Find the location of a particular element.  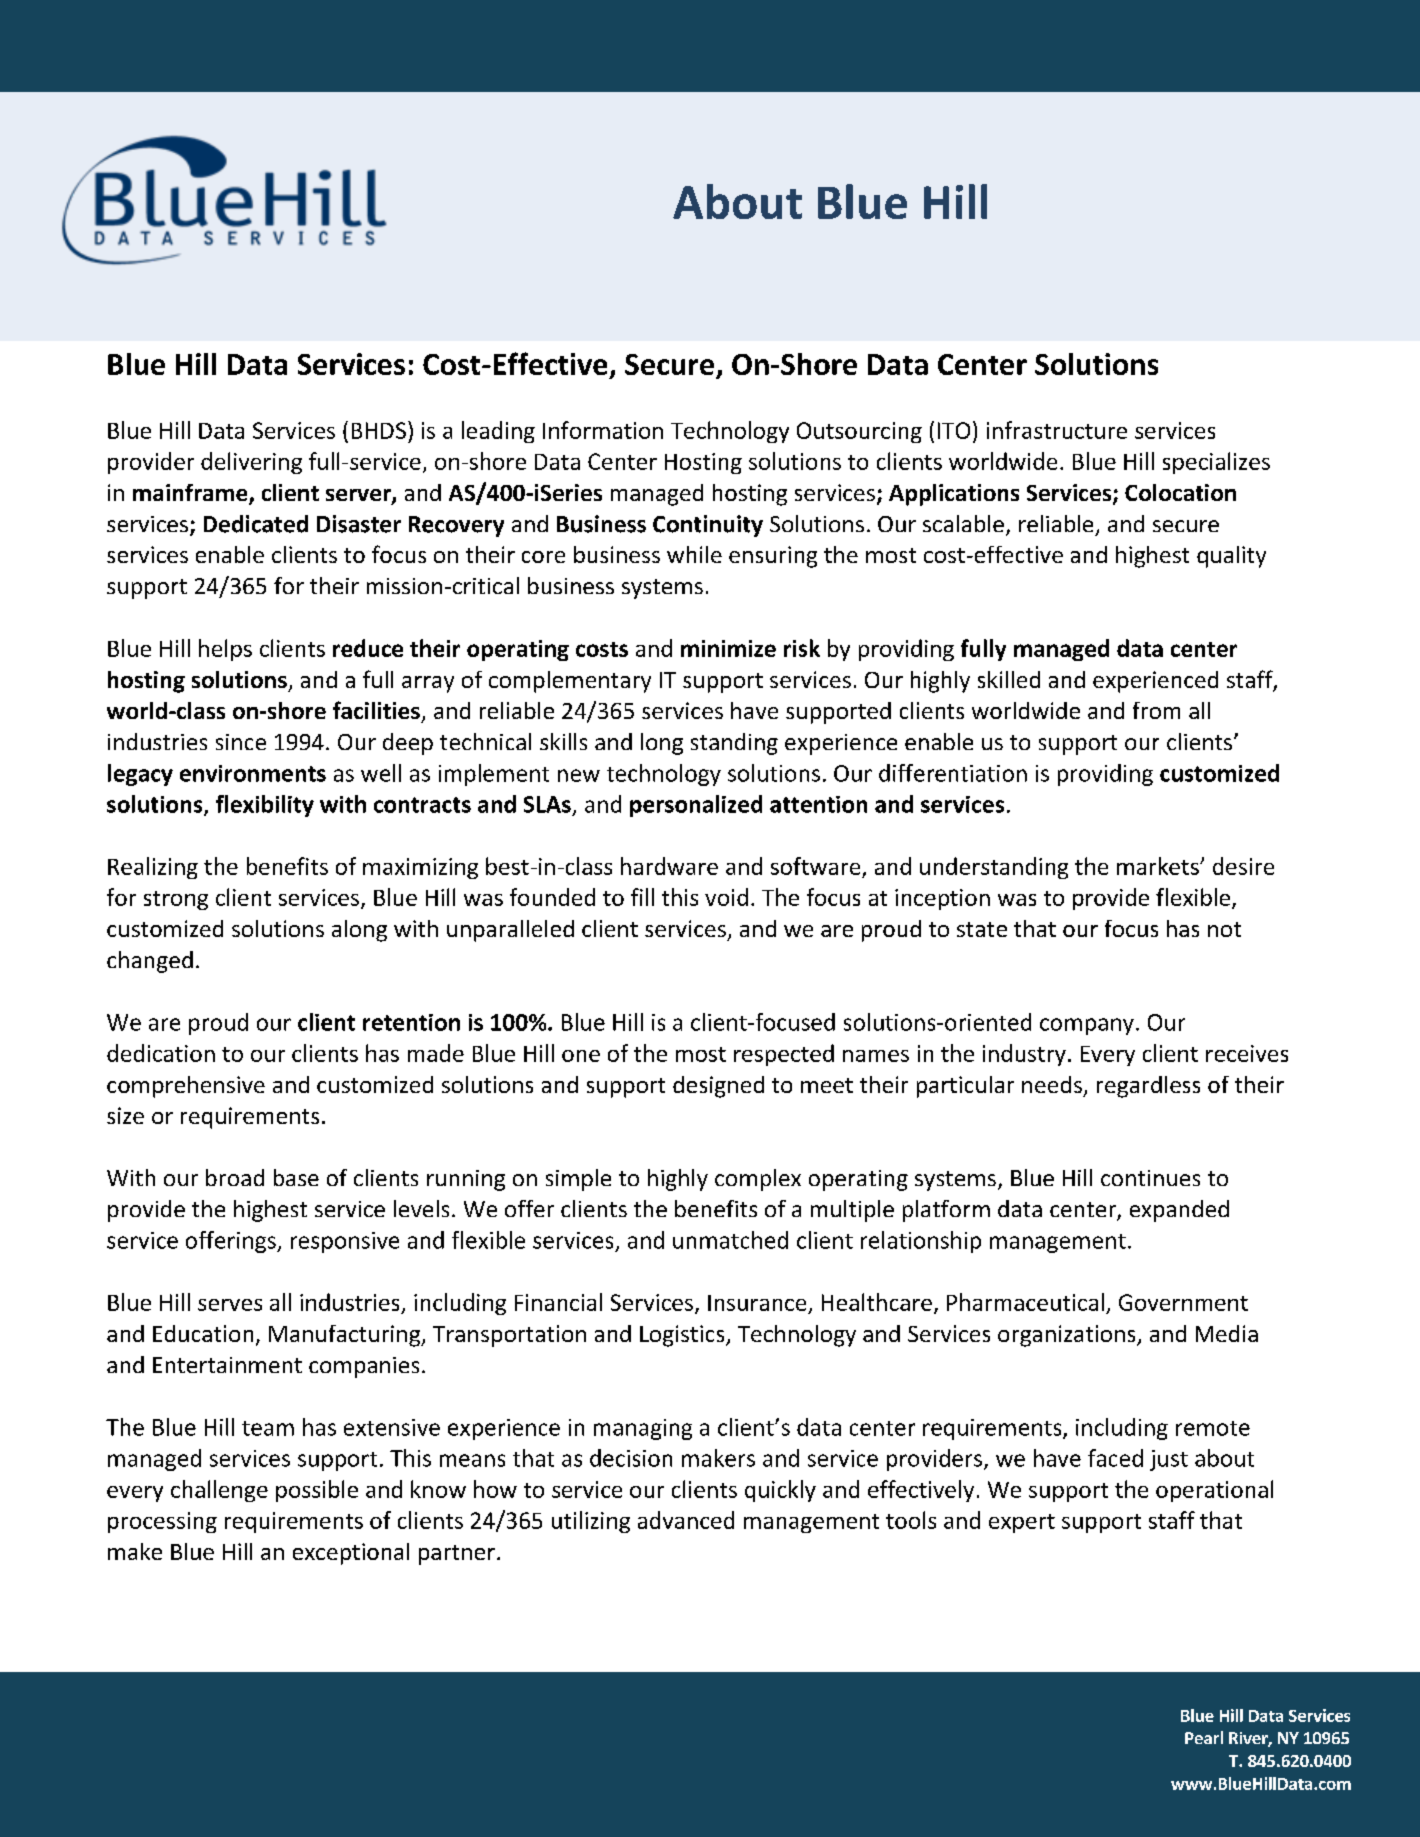

since is located at coordinates (241, 742).
